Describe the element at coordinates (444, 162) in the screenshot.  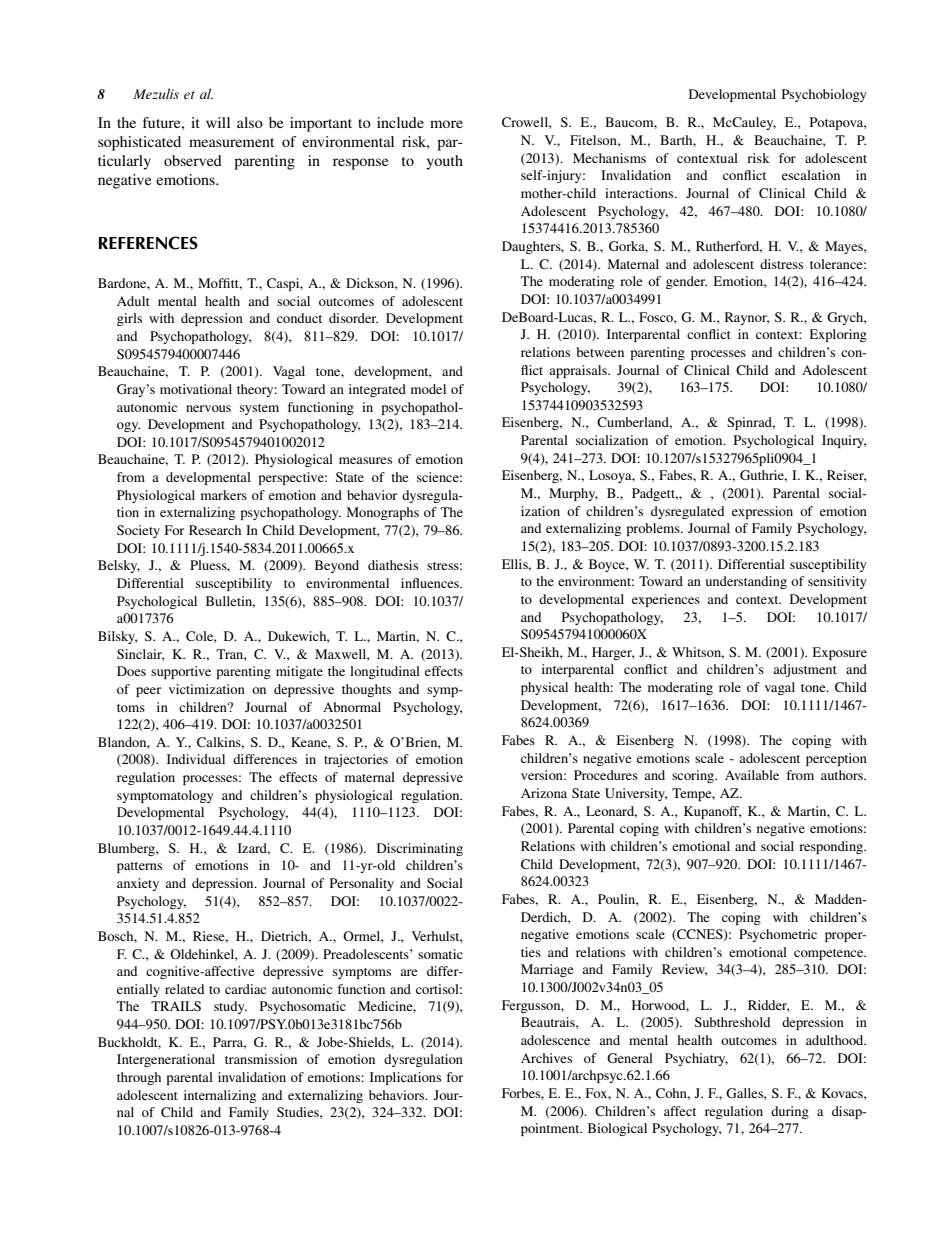
I see `youth` at that location.
